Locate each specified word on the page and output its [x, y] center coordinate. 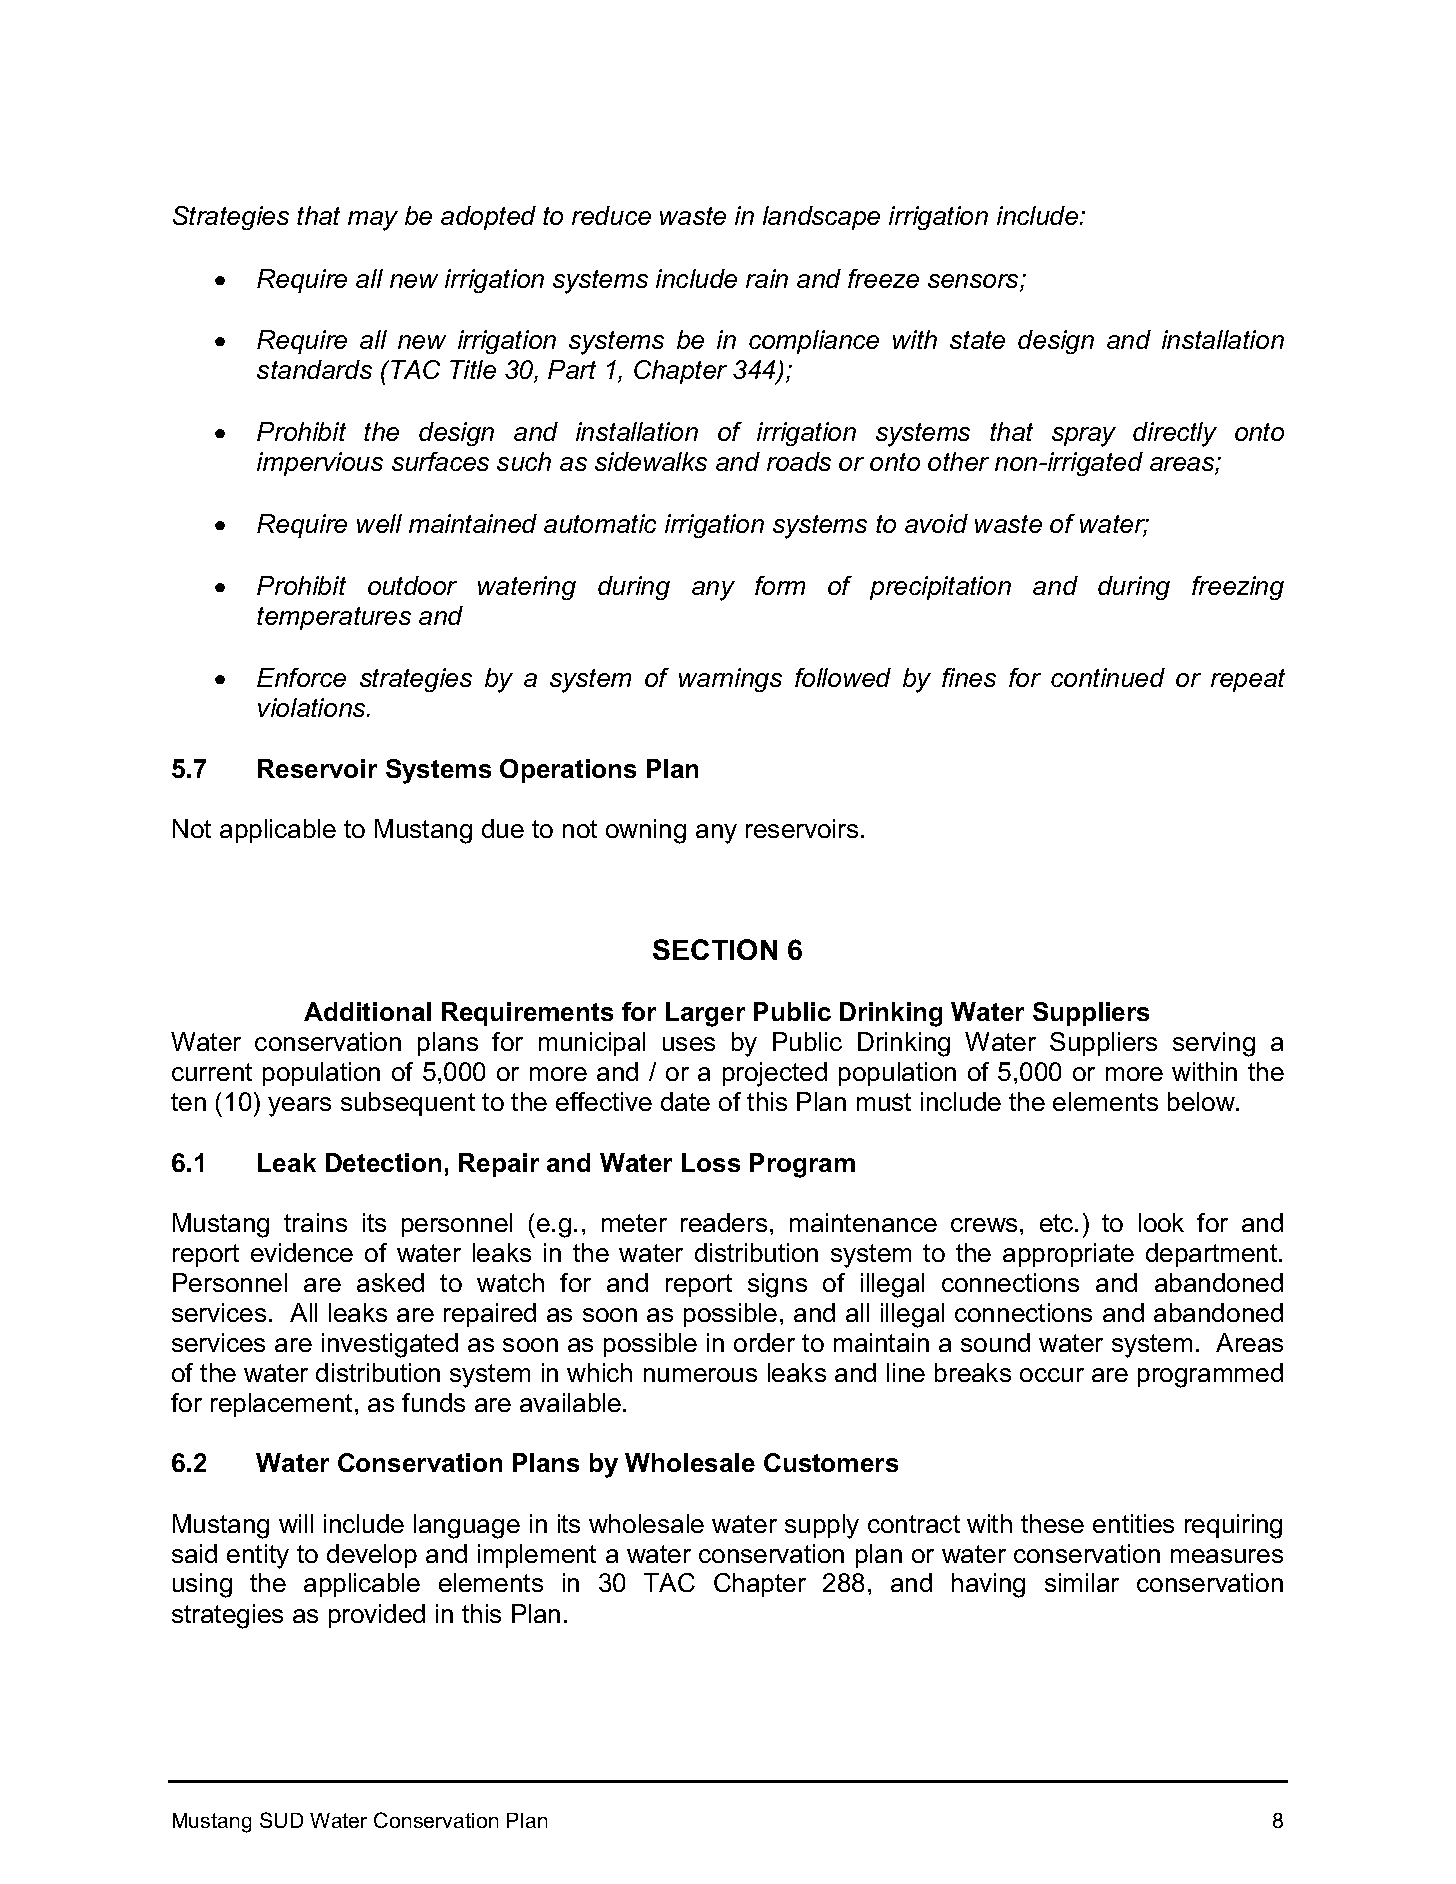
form [780, 585]
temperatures [334, 618]
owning [646, 831]
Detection [383, 1162]
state [977, 340]
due [503, 828]
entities [1133, 1523]
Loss [711, 1162]
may [373, 221]
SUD [281, 1820]
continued [1108, 677]
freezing [1238, 588]
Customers [831, 1462]
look [1161, 1222]
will [296, 1523]
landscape [821, 218]
